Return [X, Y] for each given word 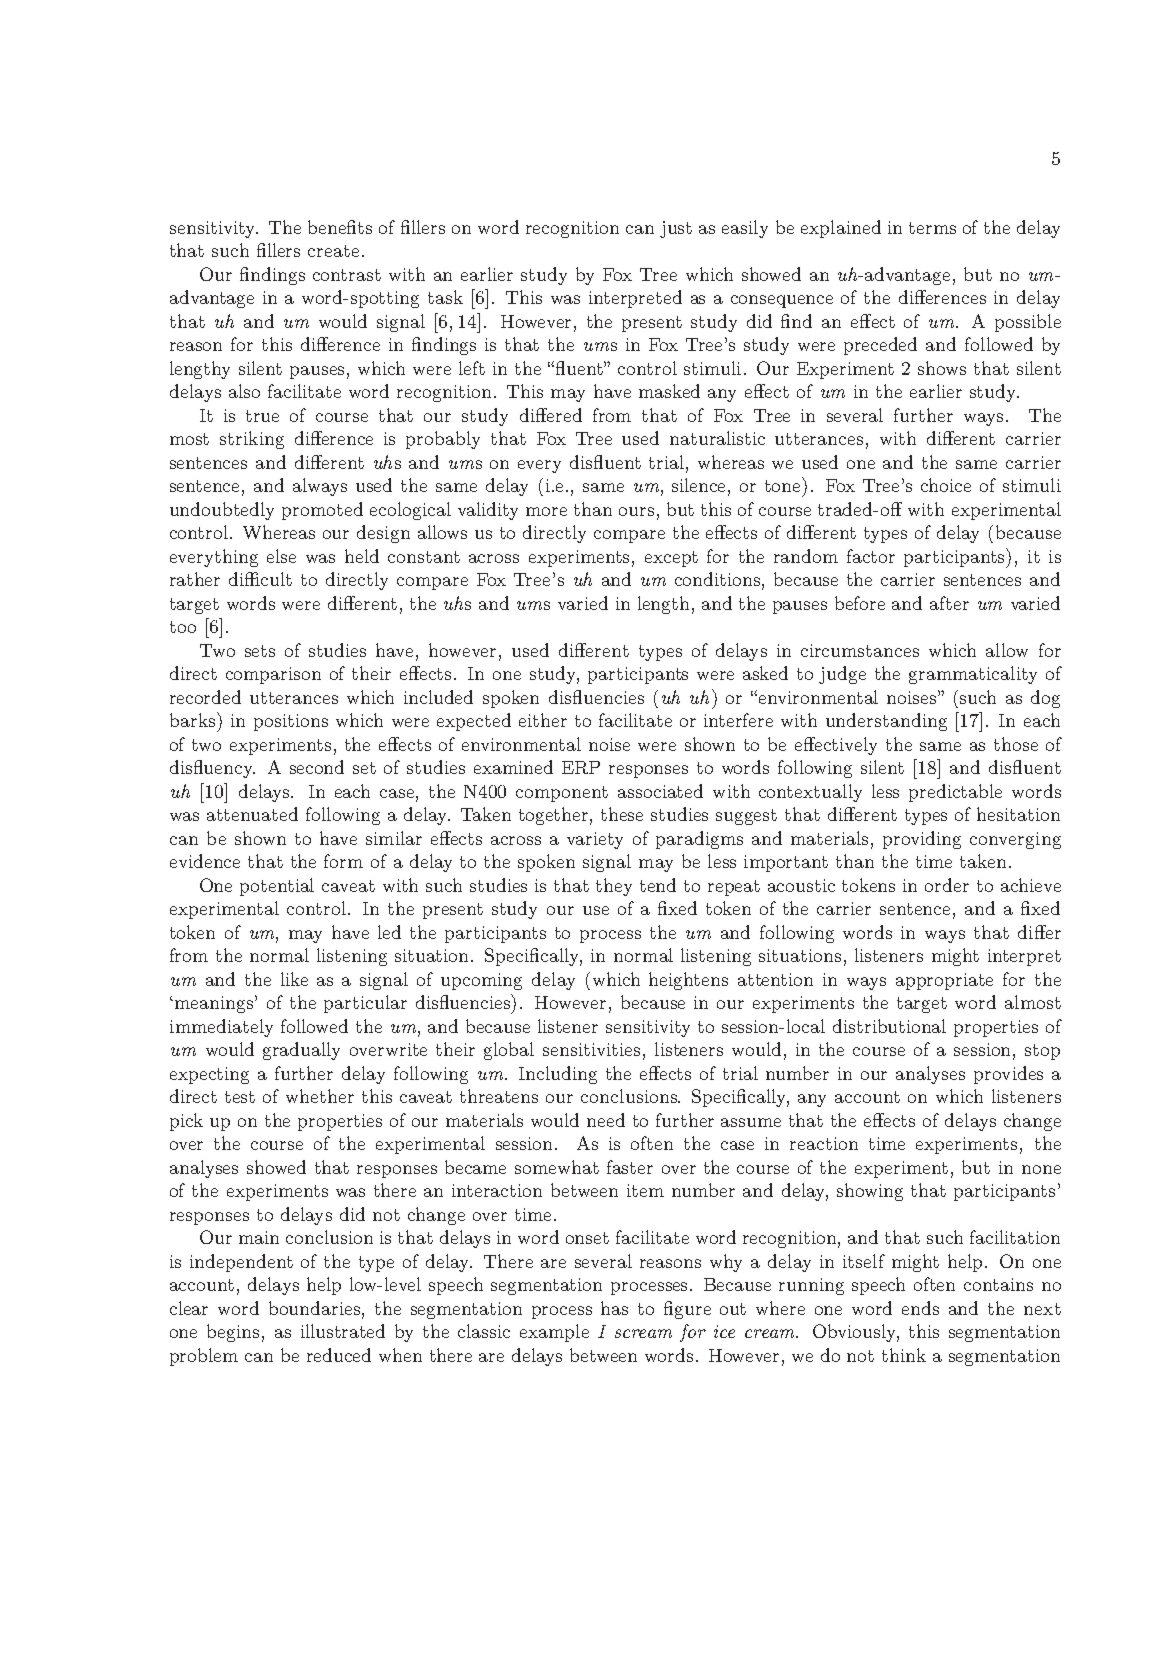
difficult [260, 579]
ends [920, 1308]
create [333, 251]
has [614, 1308]
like [294, 979]
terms [932, 228]
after [949, 603]
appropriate [944, 981]
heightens [688, 981]
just [676, 229]
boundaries [316, 1308]
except [671, 559]
